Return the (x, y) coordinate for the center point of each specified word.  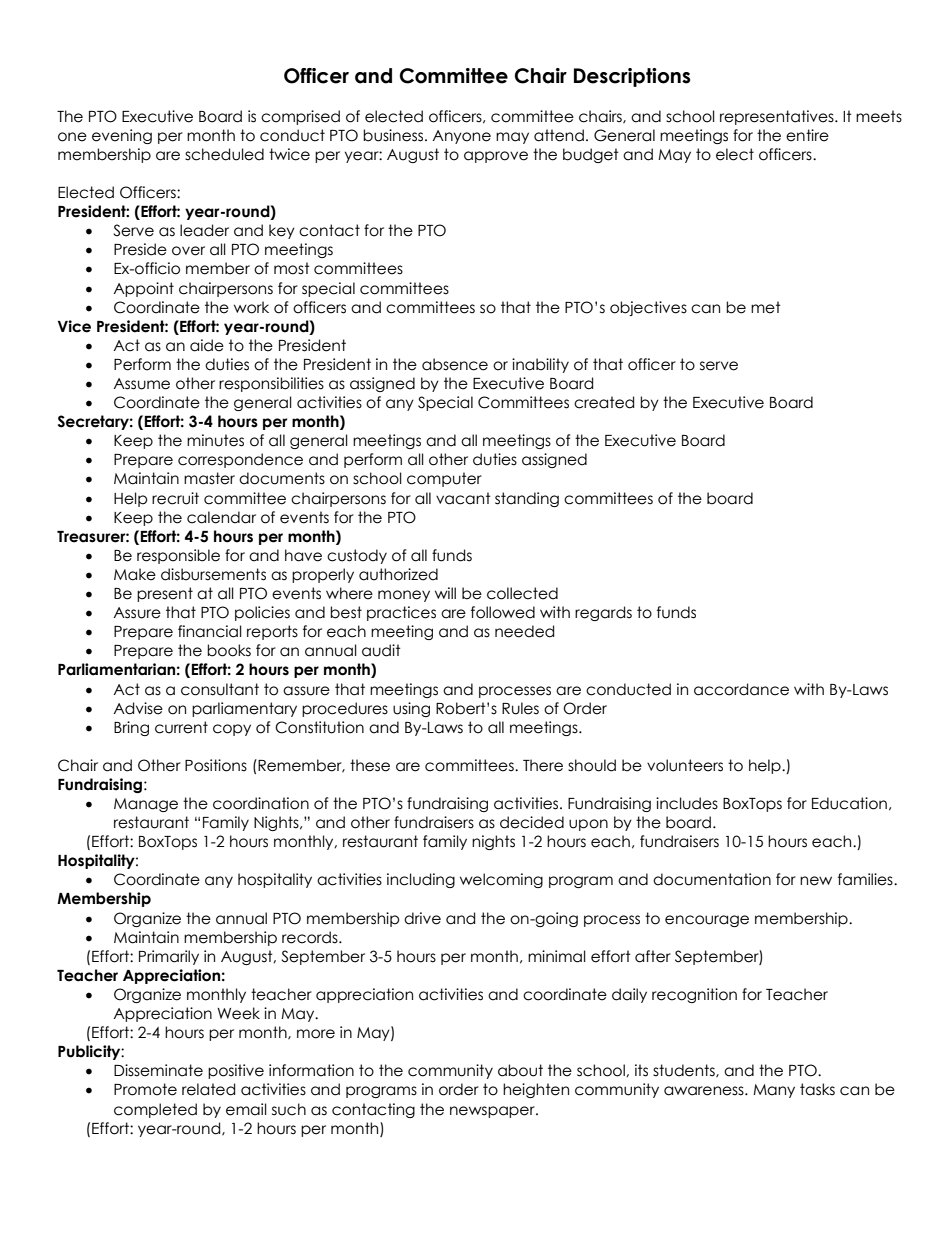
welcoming (501, 880)
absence (455, 364)
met (766, 307)
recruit (175, 498)
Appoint (143, 289)
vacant (463, 498)
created (604, 402)
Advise (138, 708)
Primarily (169, 957)
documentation (712, 879)
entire (807, 135)
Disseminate (158, 1070)
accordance (741, 689)
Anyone (461, 137)
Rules (520, 708)
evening (122, 136)
